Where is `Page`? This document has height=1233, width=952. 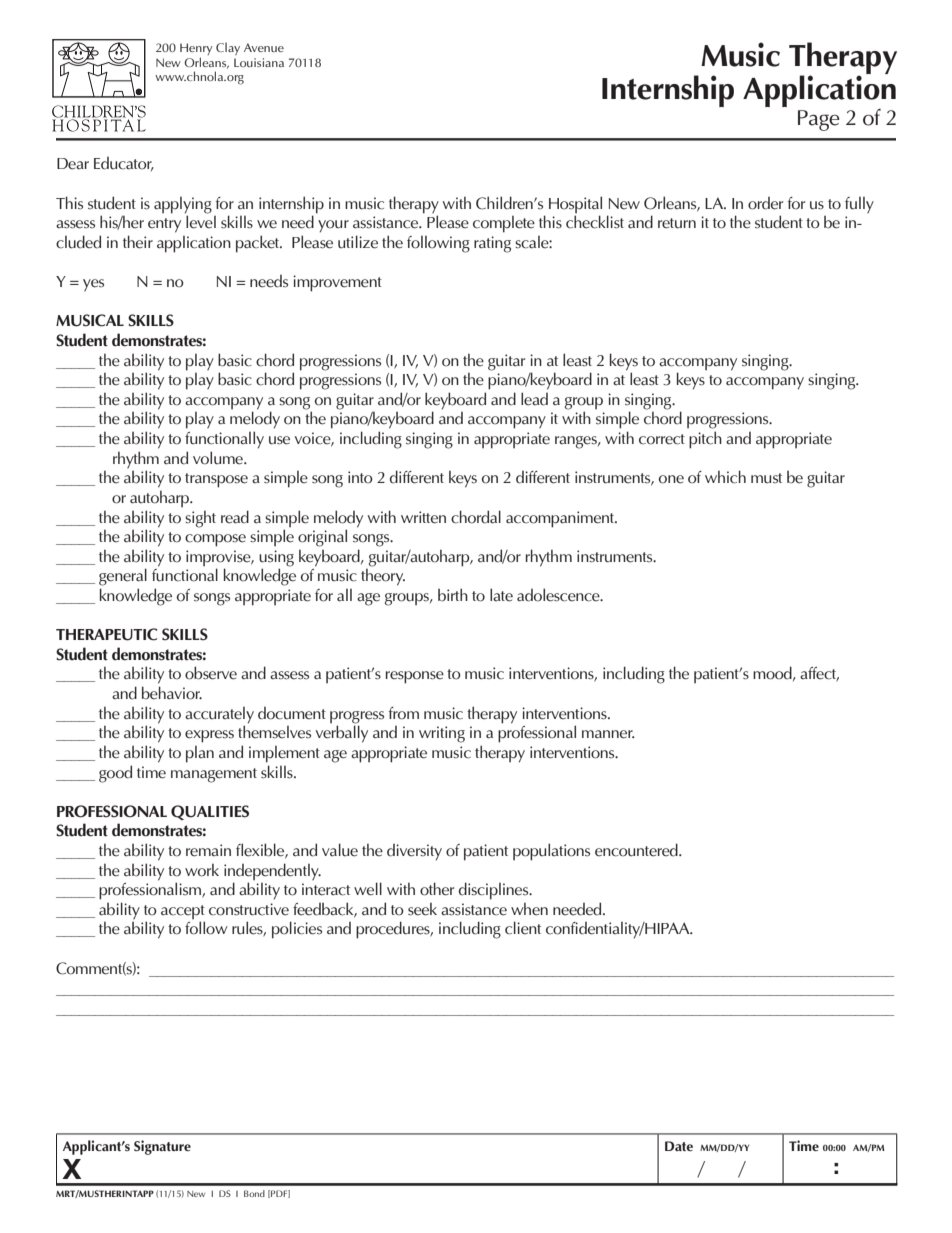
Page is located at coordinates (819, 120).
